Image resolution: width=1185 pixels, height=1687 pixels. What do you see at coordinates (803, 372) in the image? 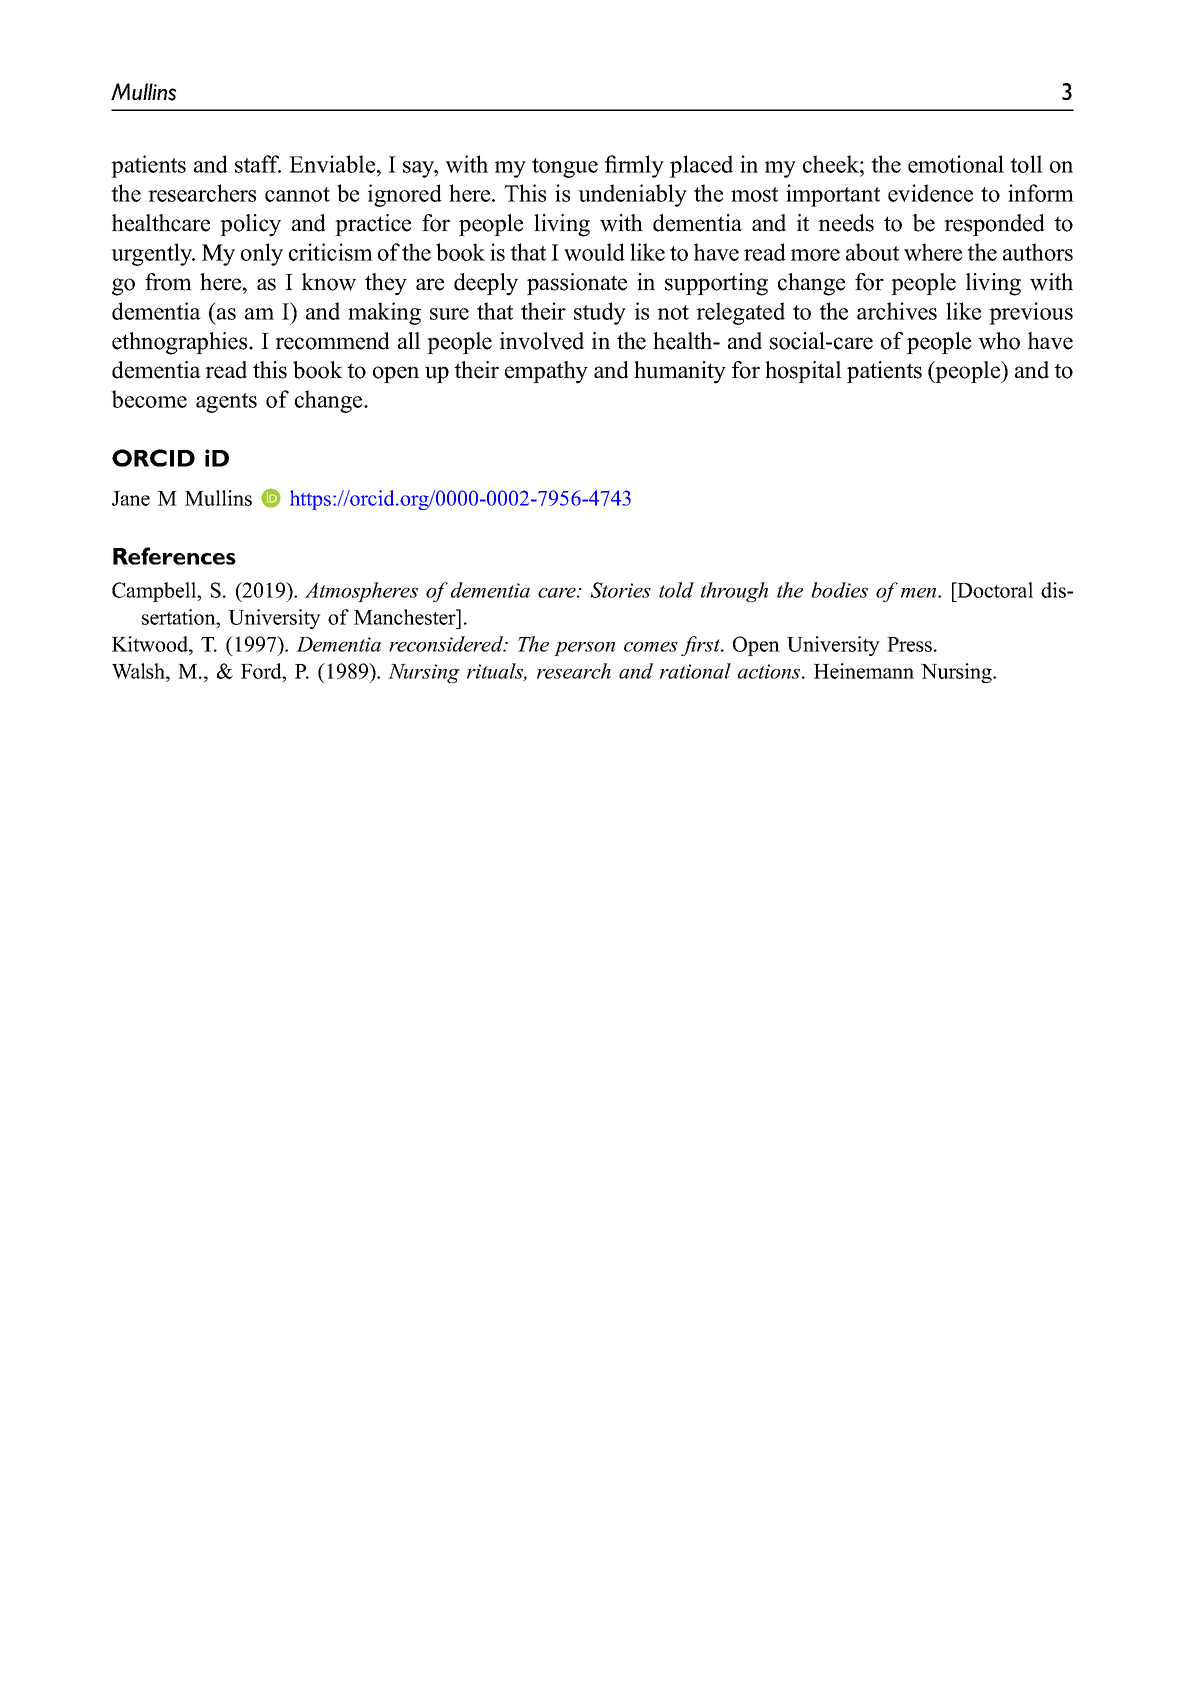
I see `hospital` at bounding box center [803, 372].
